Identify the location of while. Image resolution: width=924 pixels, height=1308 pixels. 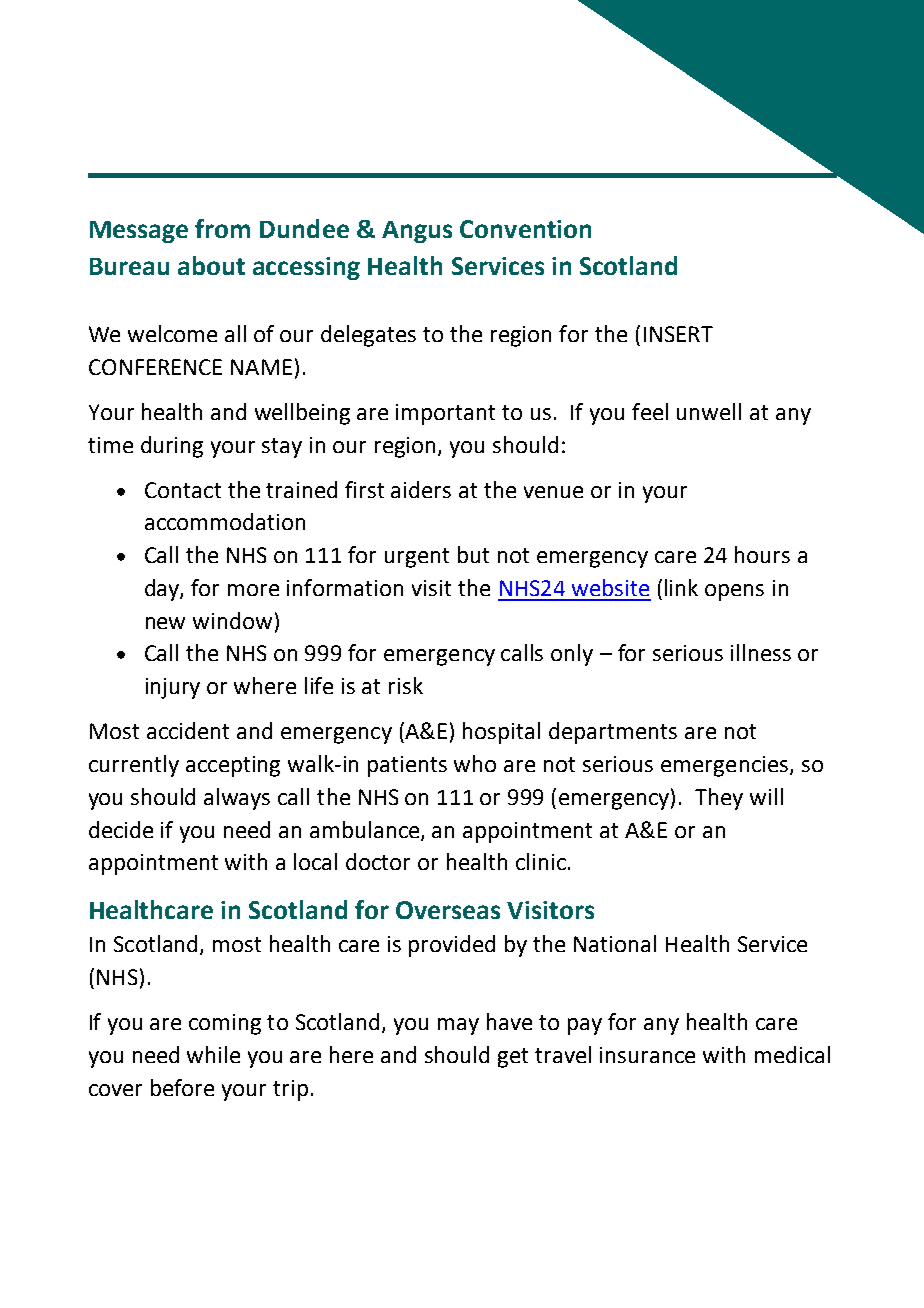
(213, 1054).
